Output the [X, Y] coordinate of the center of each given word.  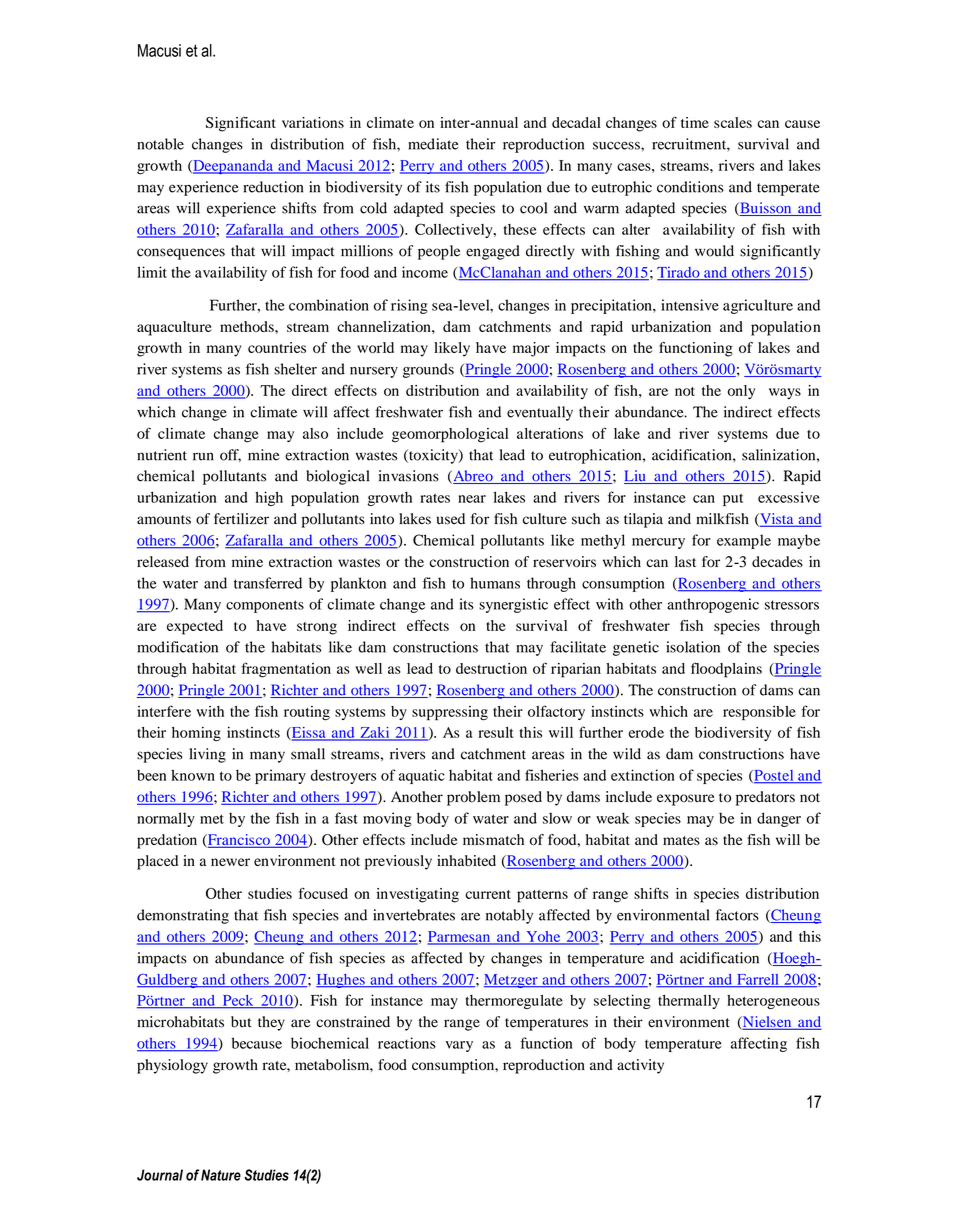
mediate [433, 144]
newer [230, 862]
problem [473, 798]
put [733, 499]
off [230, 455]
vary [459, 1046]
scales [733, 122]
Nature [221, 1175]
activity [640, 1066]
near [472, 499]
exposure [685, 800]
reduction [273, 187]
